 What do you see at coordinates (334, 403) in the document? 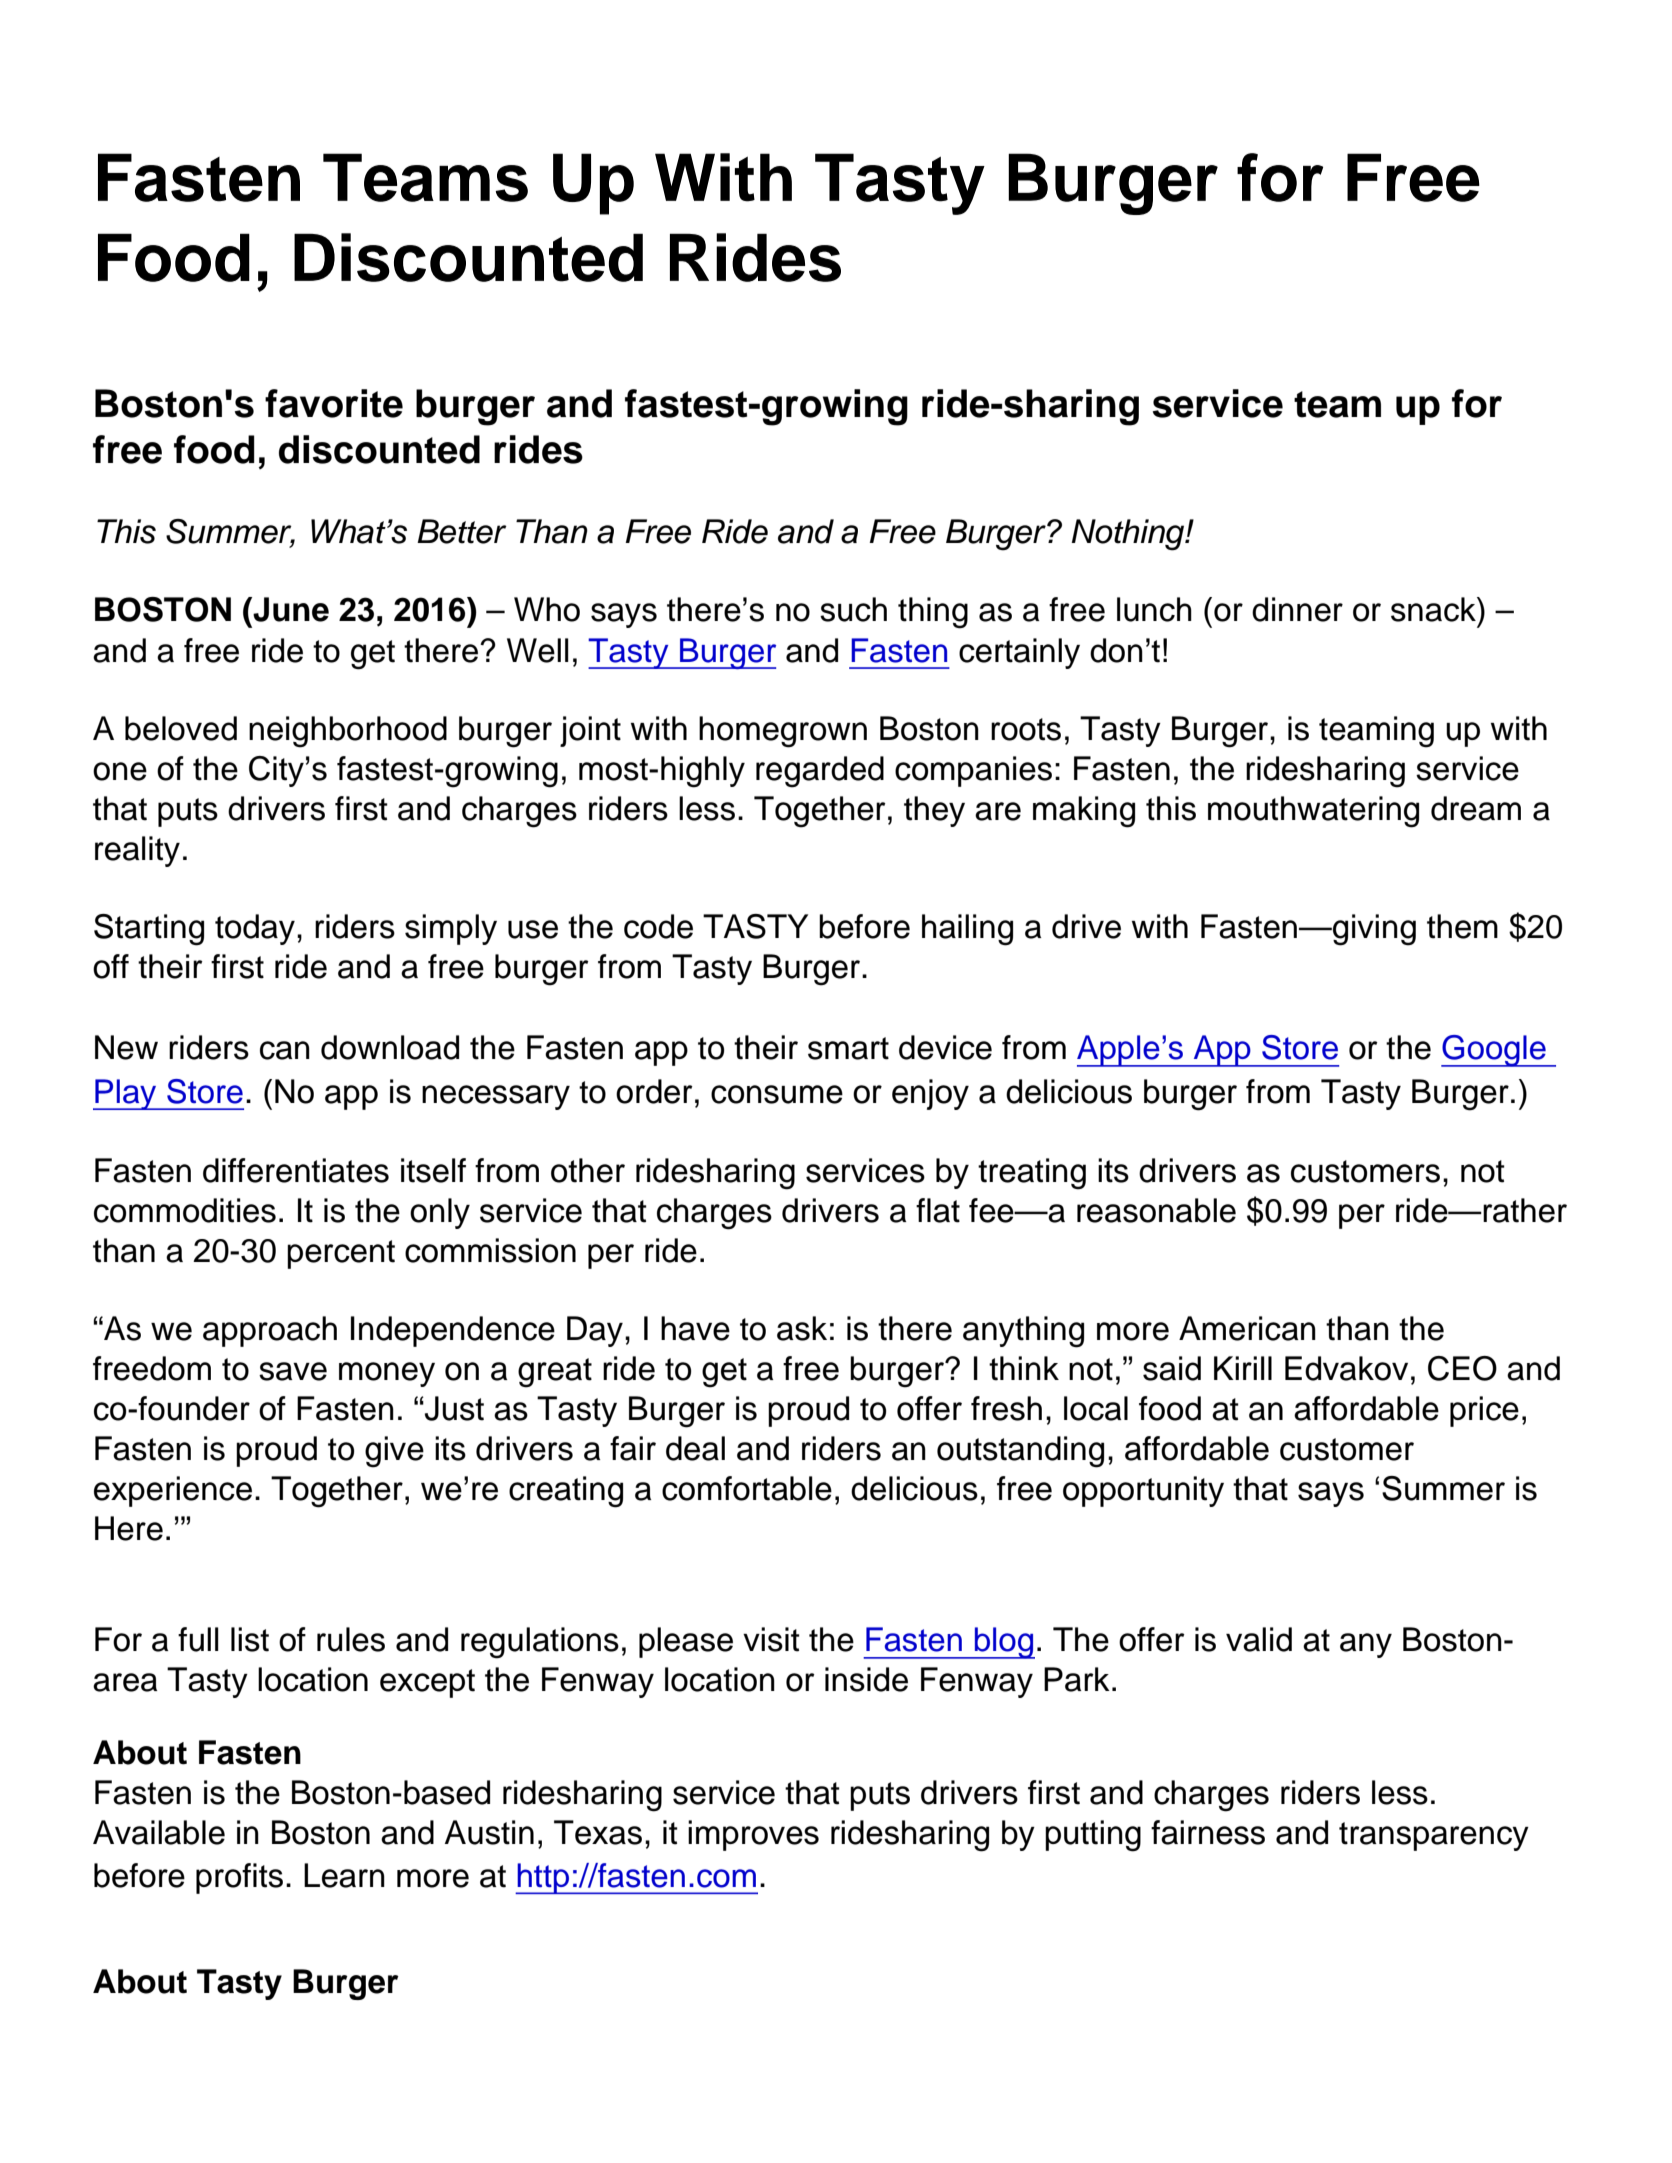
I see `favorite` at bounding box center [334, 403].
